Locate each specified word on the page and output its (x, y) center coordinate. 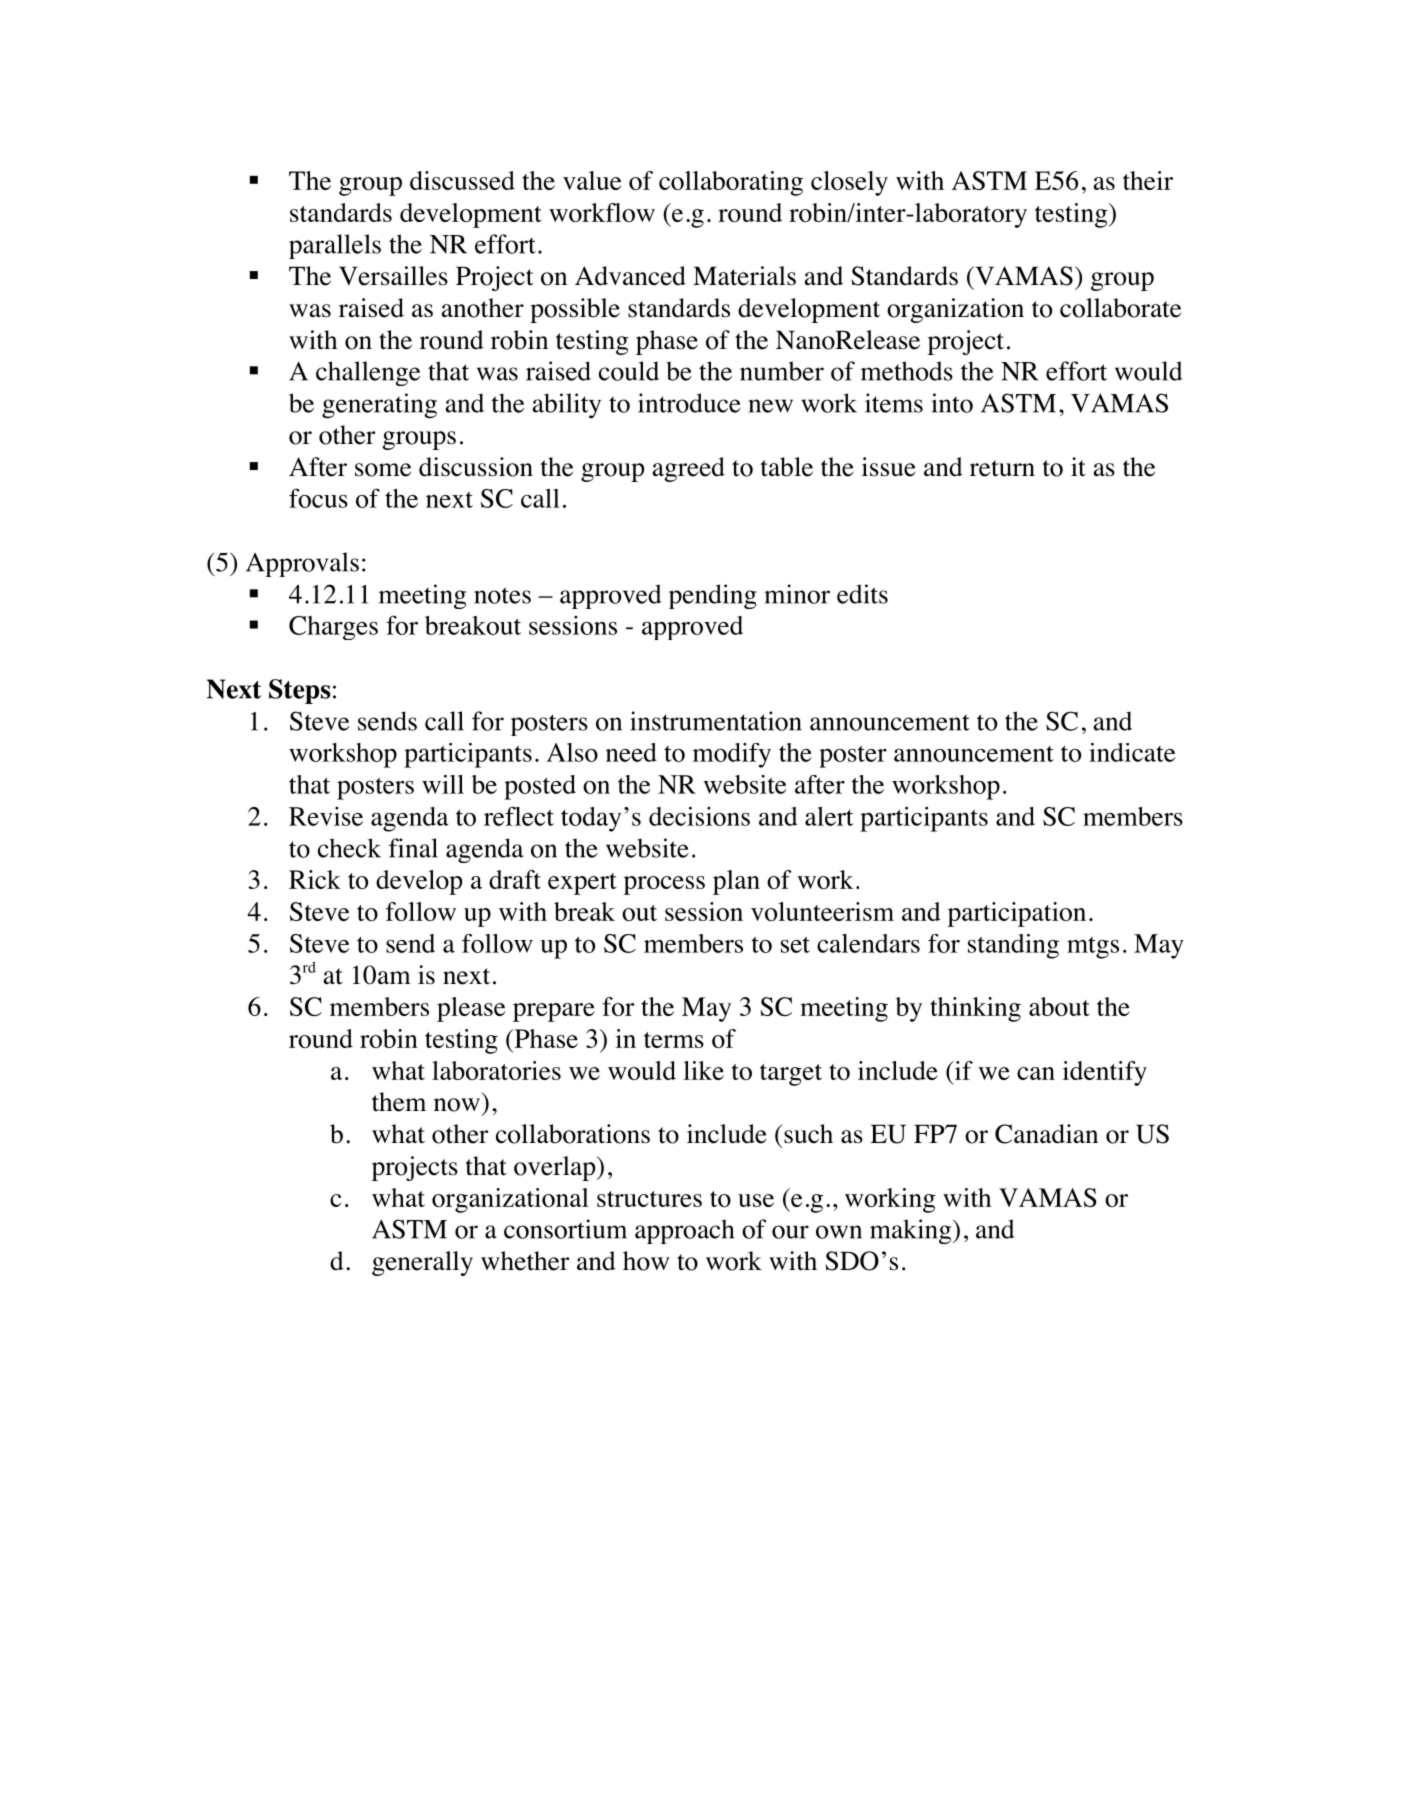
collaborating (731, 183)
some (383, 470)
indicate (1132, 752)
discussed (462, 180)
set (795, 945)
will (443, 784)
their (1148, 180)
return (1002, 468)
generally (422, 1263)
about (1059, 1006)
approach (684, 1231)
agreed (688, 469)
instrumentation (716, 721)
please (471, 1009)
